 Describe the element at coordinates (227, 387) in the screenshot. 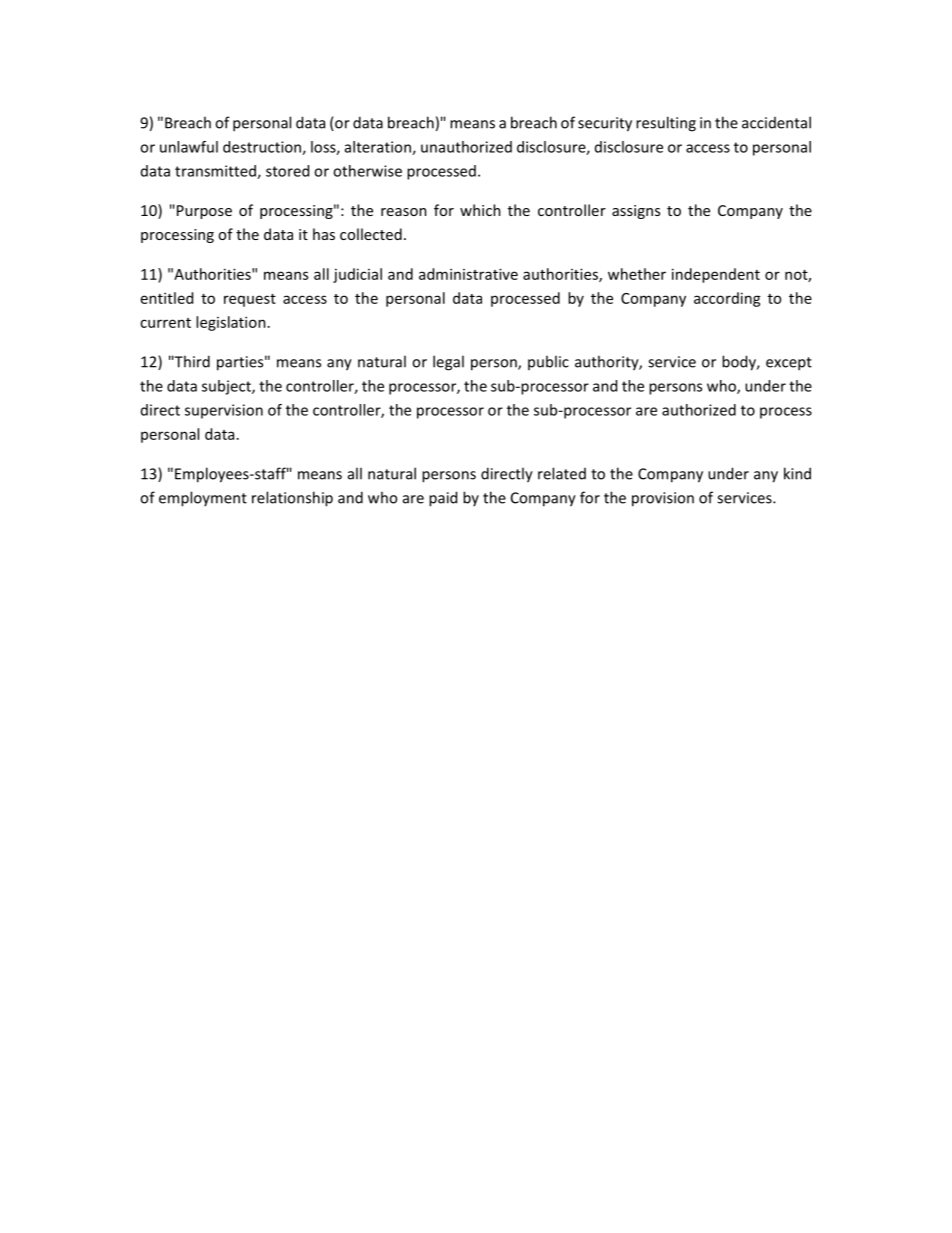

I see `subject` at that location.
